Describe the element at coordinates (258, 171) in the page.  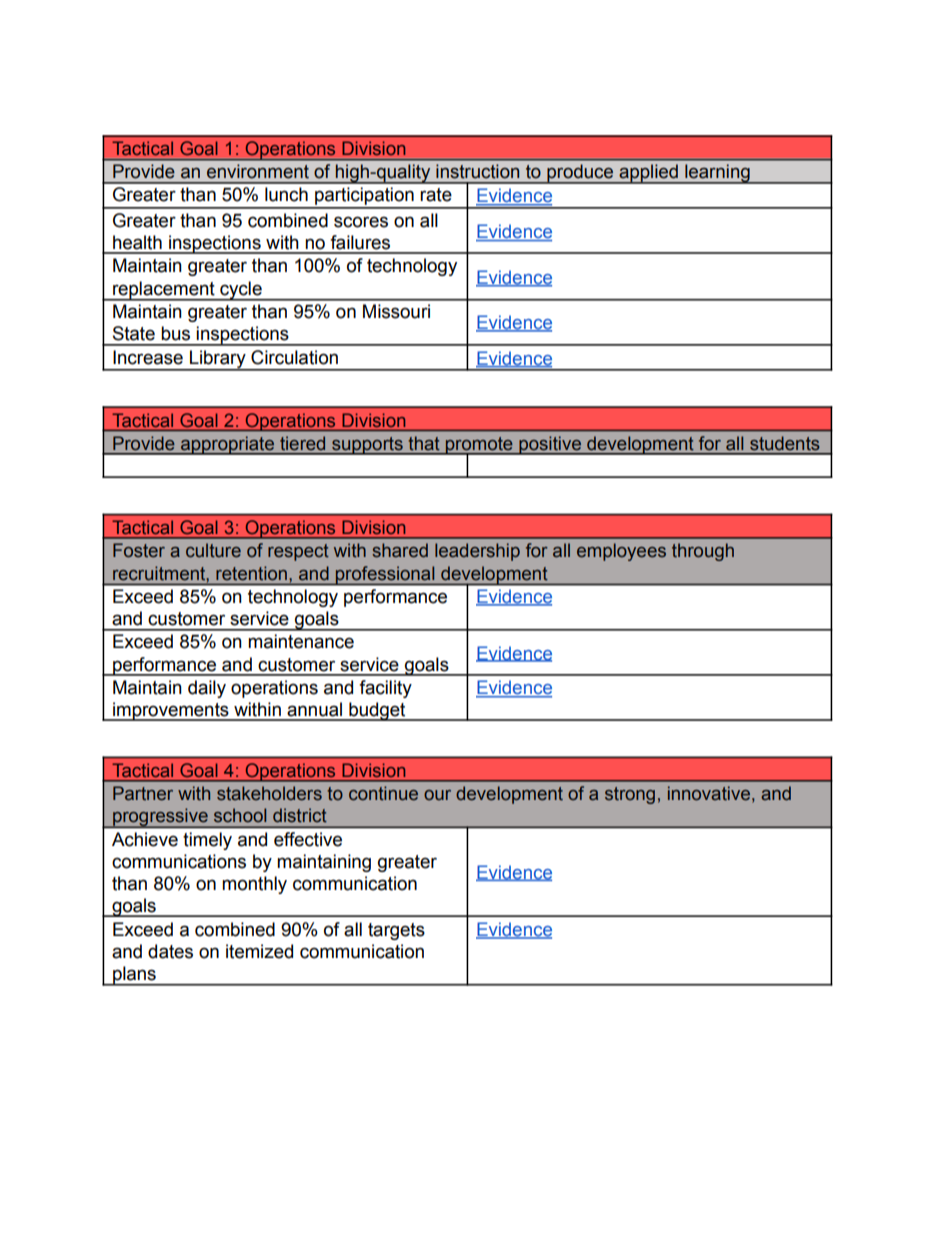
I see `environment` at that location.
